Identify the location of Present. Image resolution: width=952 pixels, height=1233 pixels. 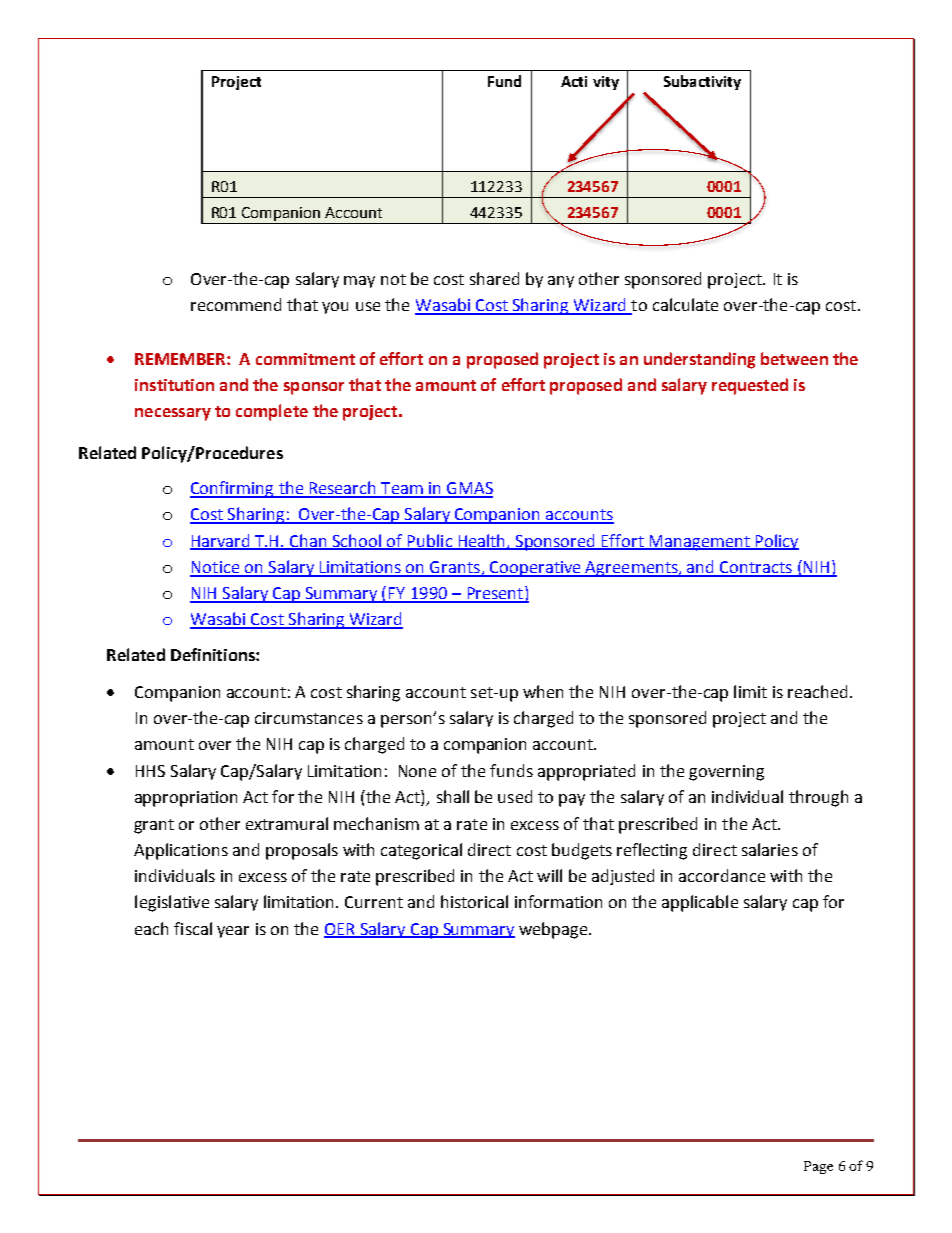
(495, 594).
